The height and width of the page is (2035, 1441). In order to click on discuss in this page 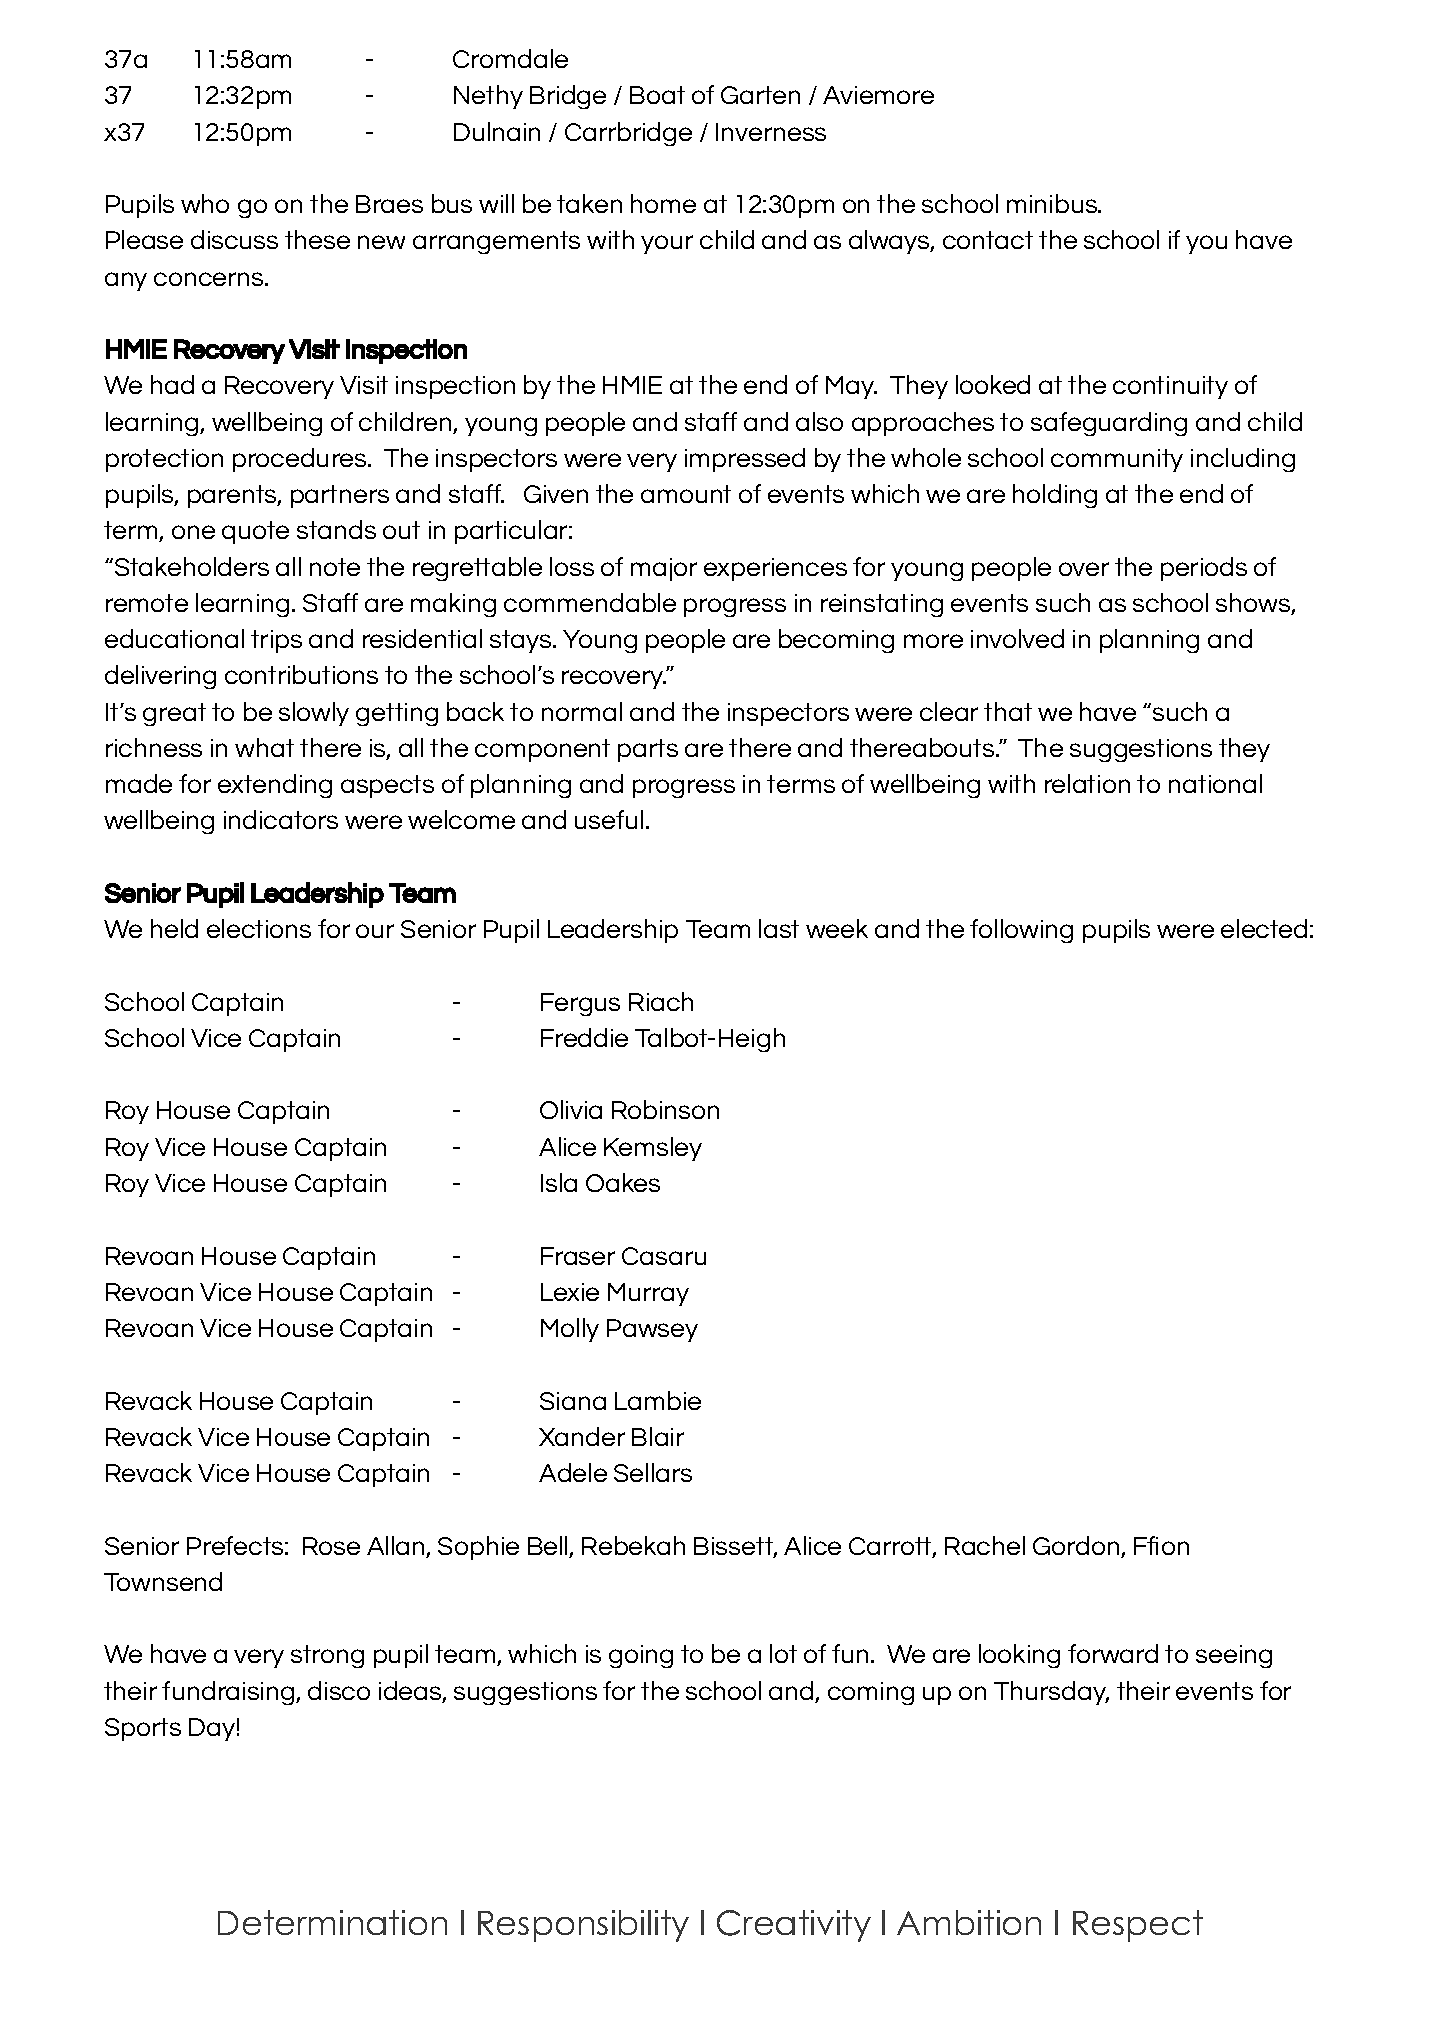, I will do `click(234, 239)`.
